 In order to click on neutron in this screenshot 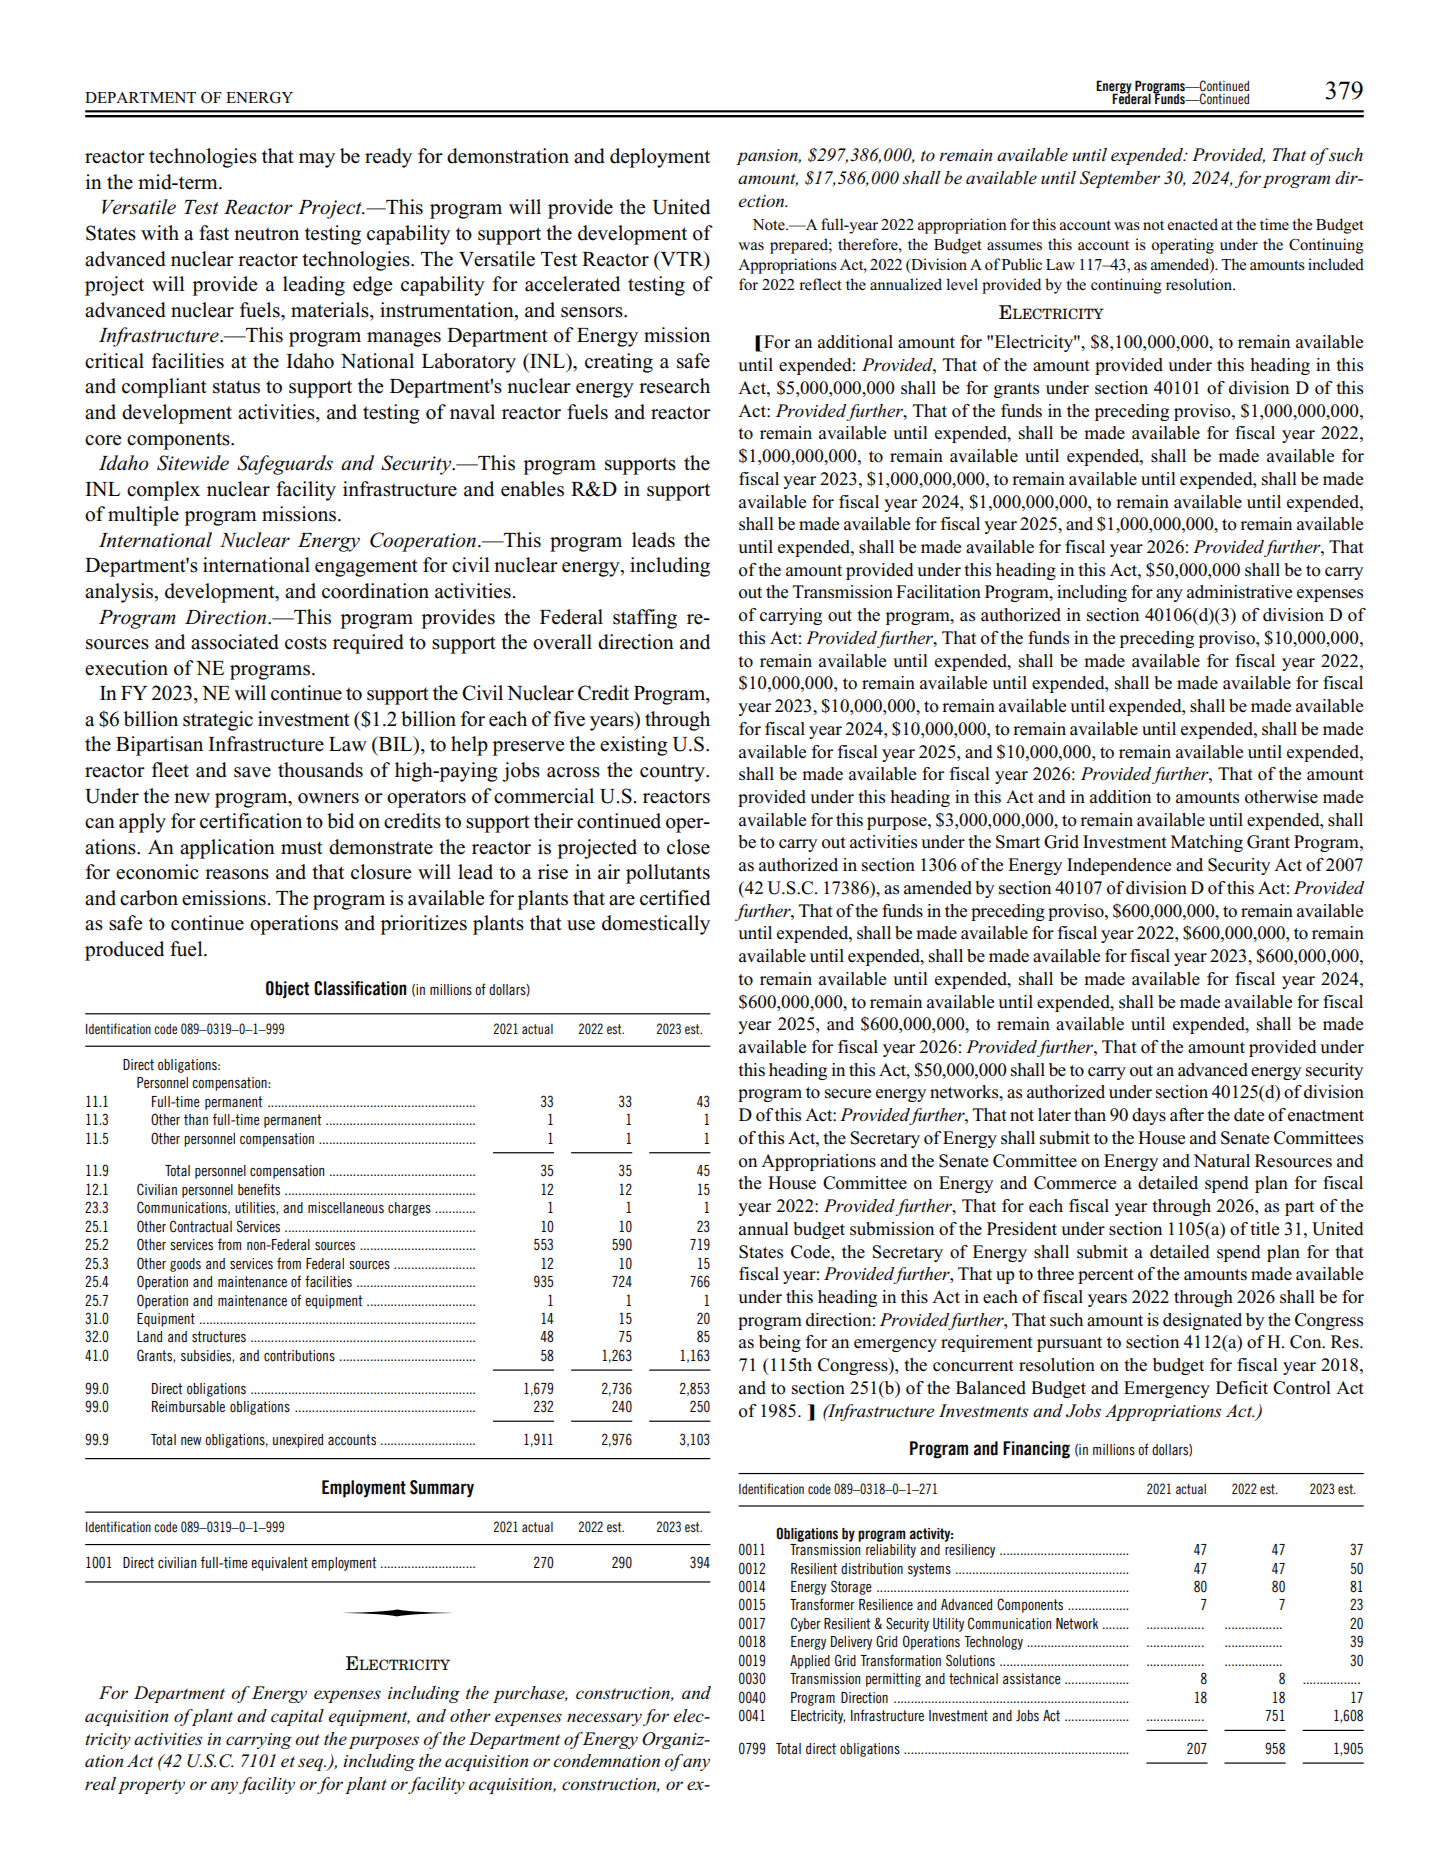, I will do `click(266, 234)`.
